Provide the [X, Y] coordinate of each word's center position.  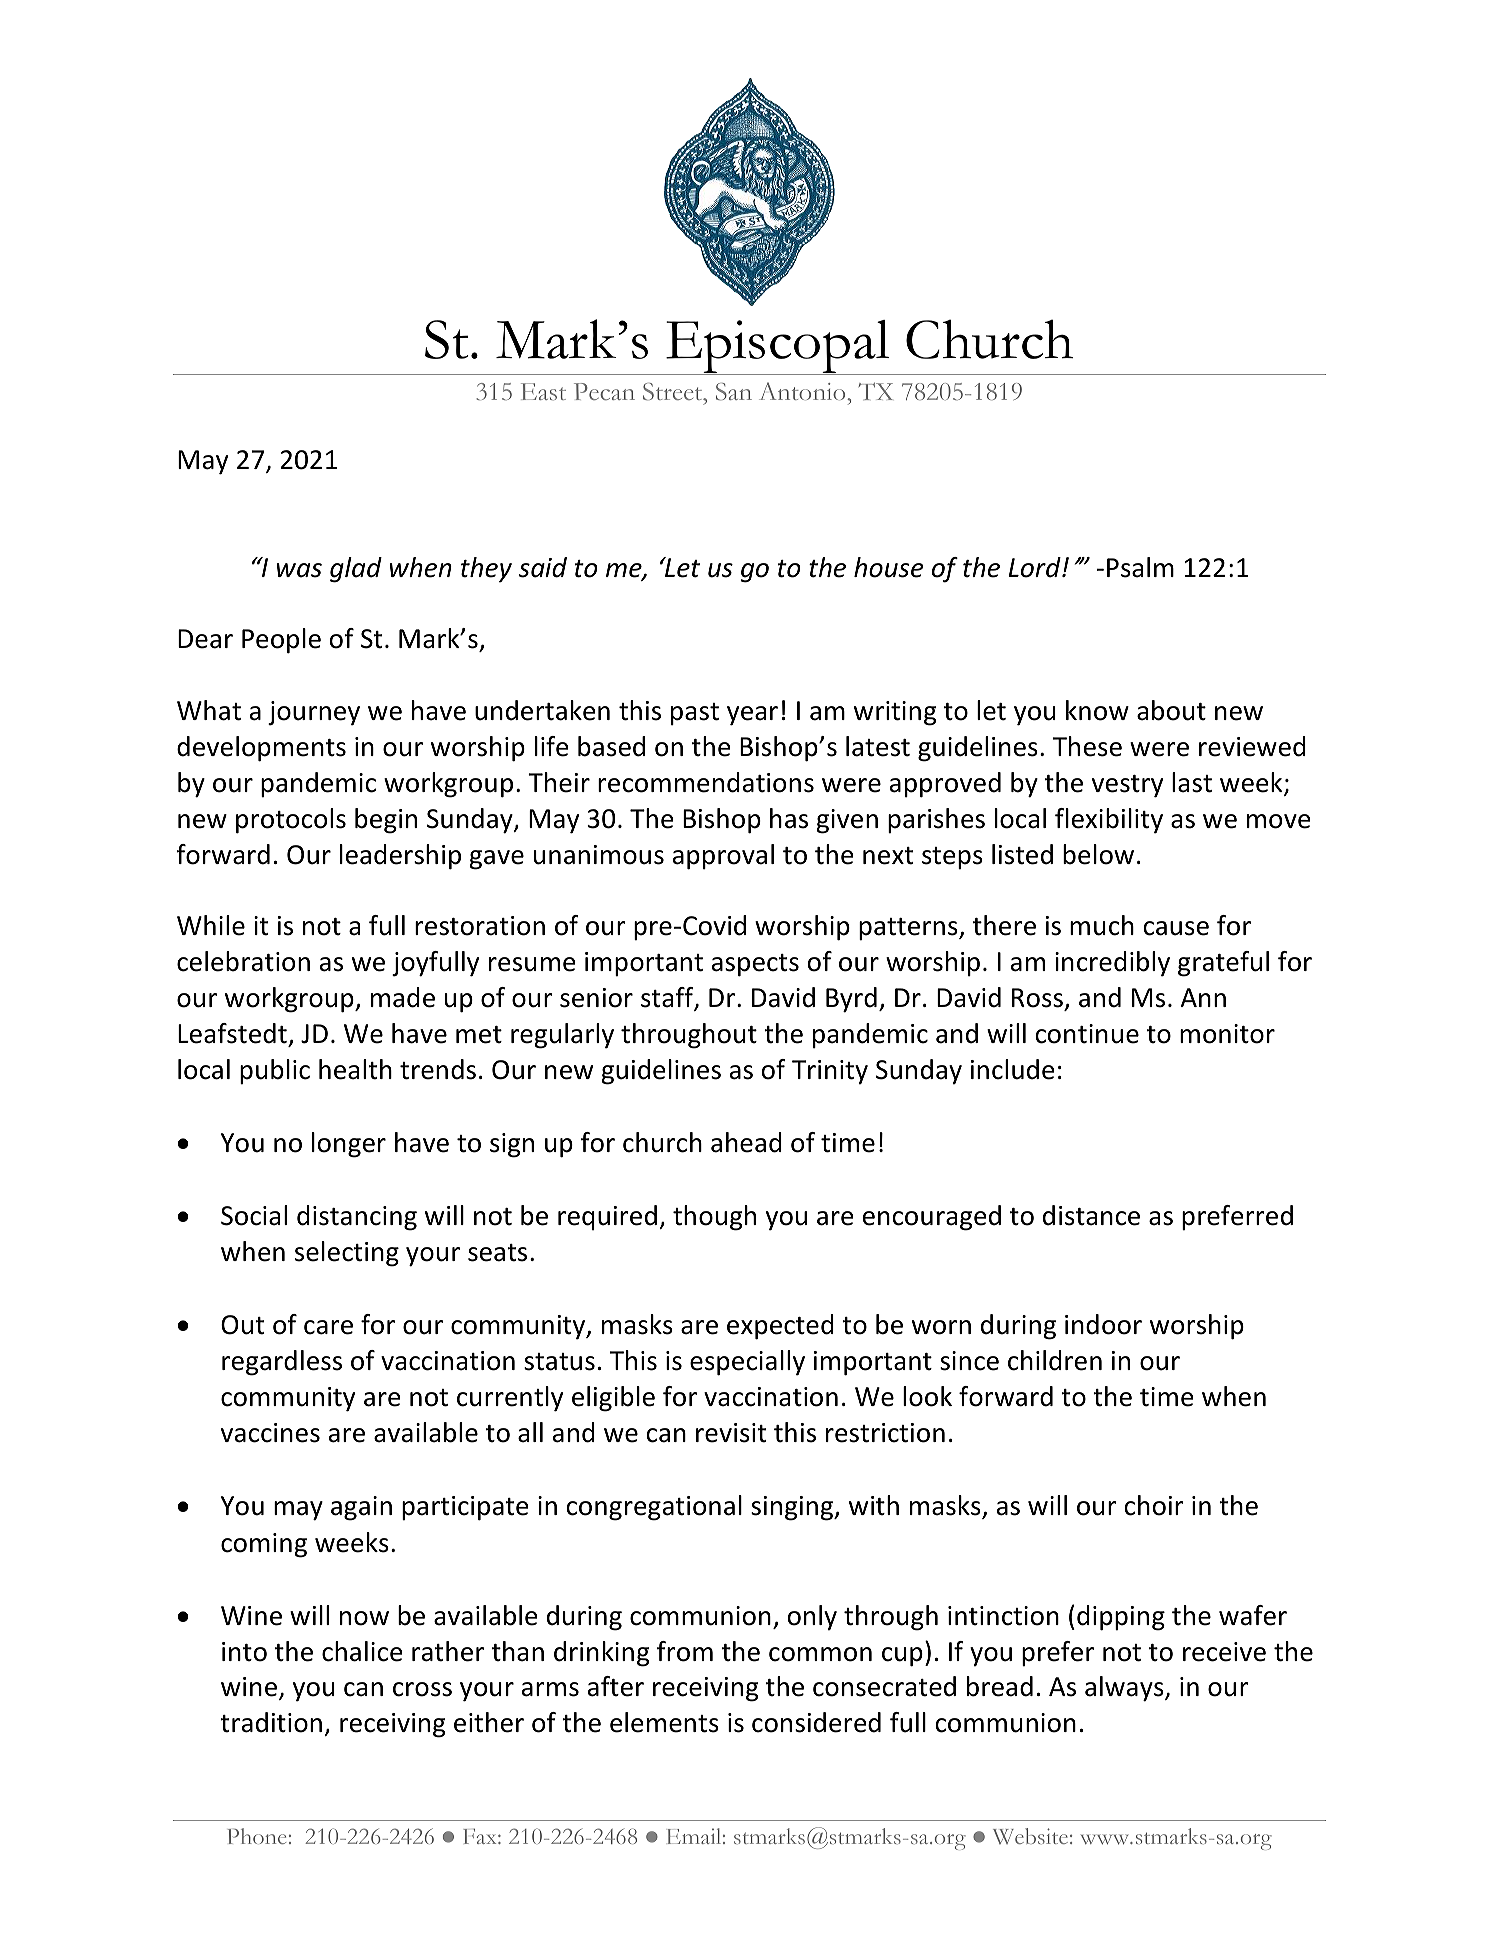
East [543, 392]
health [355, 1069]
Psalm [1140, 567]
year [752, 716]
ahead [746, 1142]
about [1171, 710]
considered [816, 1722]
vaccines [270, 1433]
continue [1087, 1034]
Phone [256, 1836]
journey [314, 713]
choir [1154, 1505]
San [734, 392]
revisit [731, 1433]
